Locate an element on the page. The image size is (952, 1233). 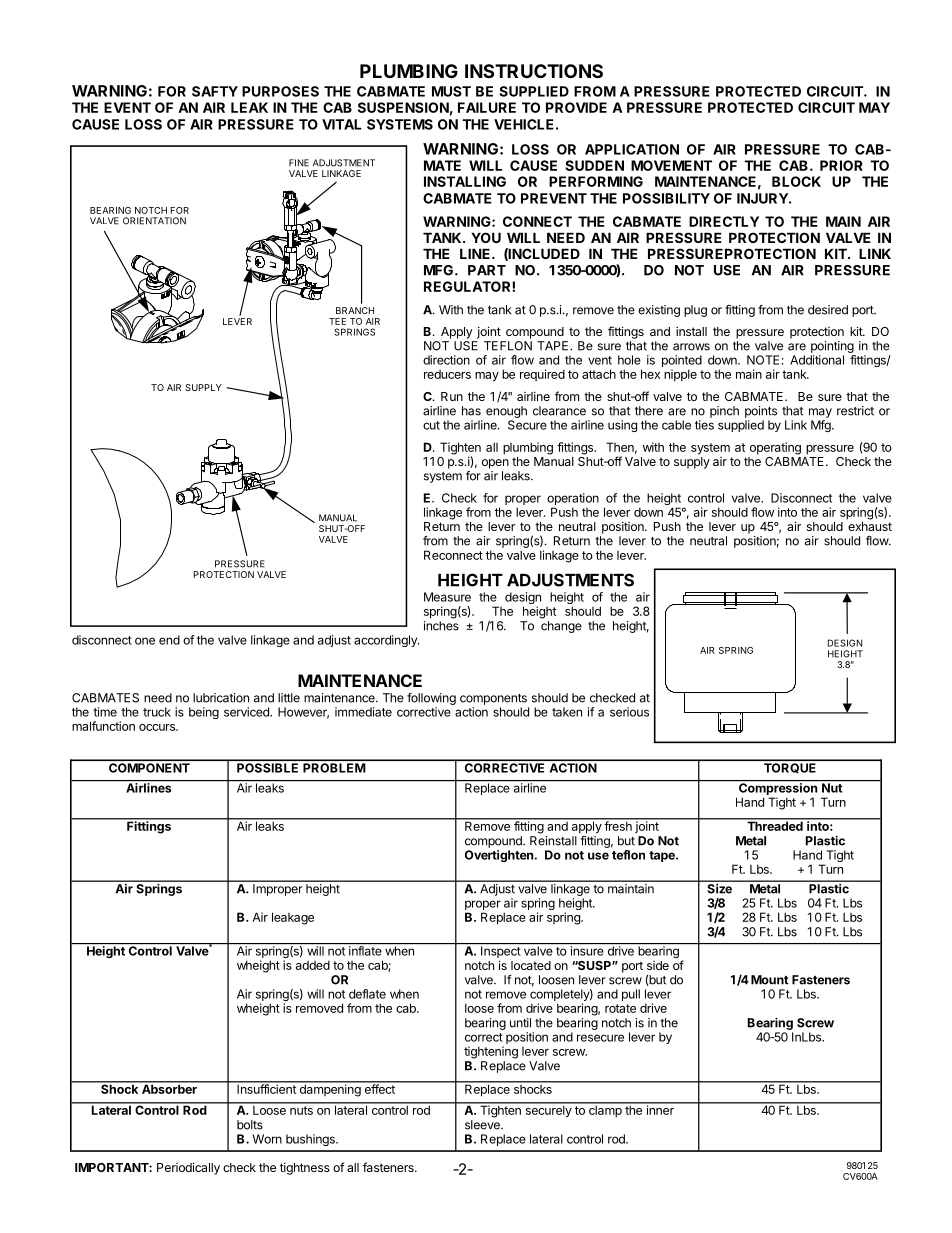
Threaded is located at coordinates (775, 825).
